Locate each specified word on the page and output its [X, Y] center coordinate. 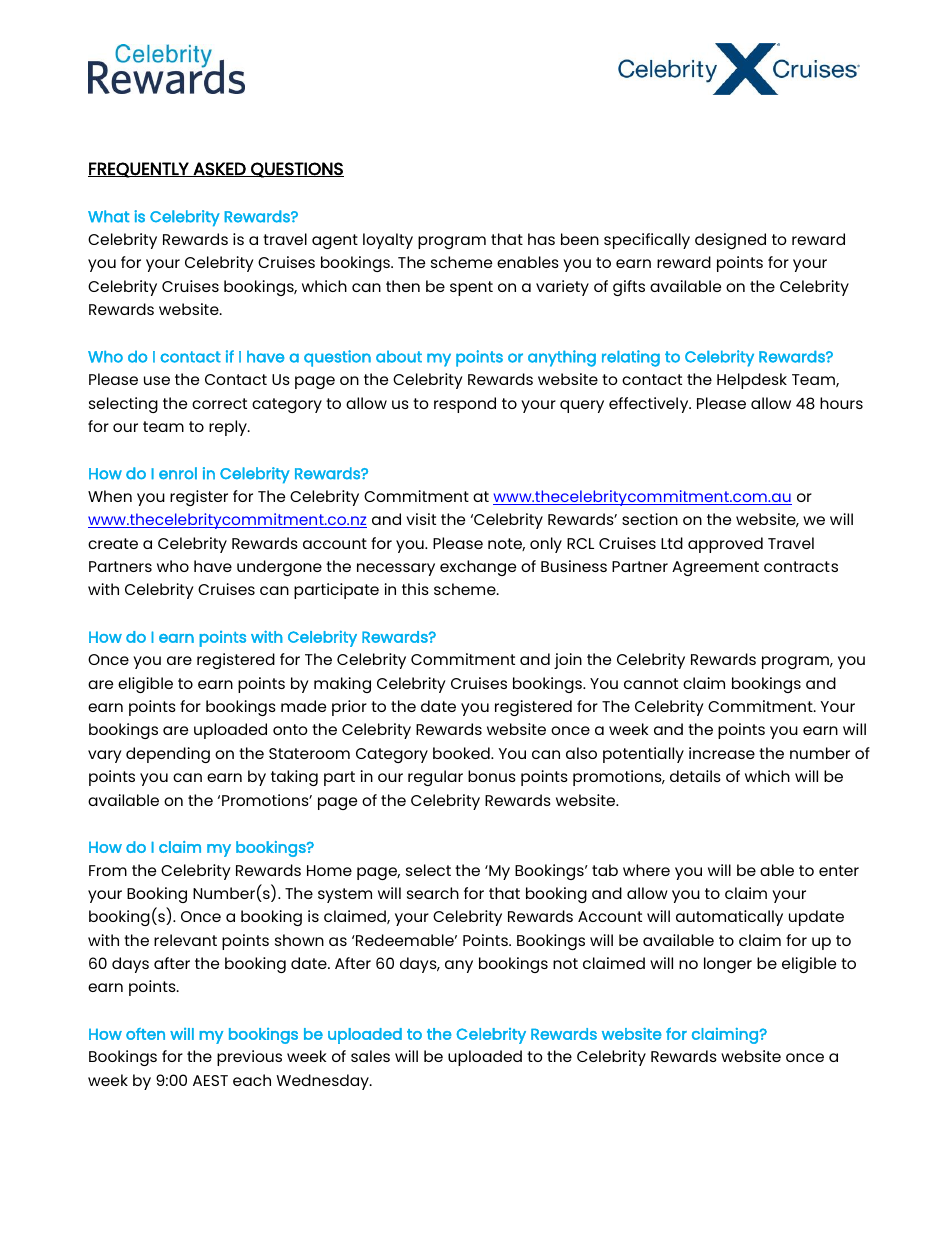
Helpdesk [752, 381]
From [108, 870]
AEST [210, 1080]
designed [730, 241]
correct [219, 403]
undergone [279, 568]
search [433, 893]
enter [839, 870]
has [541, 239]
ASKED [219, 169]
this [415, 589]
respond [465, 405]
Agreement [715, 568]
